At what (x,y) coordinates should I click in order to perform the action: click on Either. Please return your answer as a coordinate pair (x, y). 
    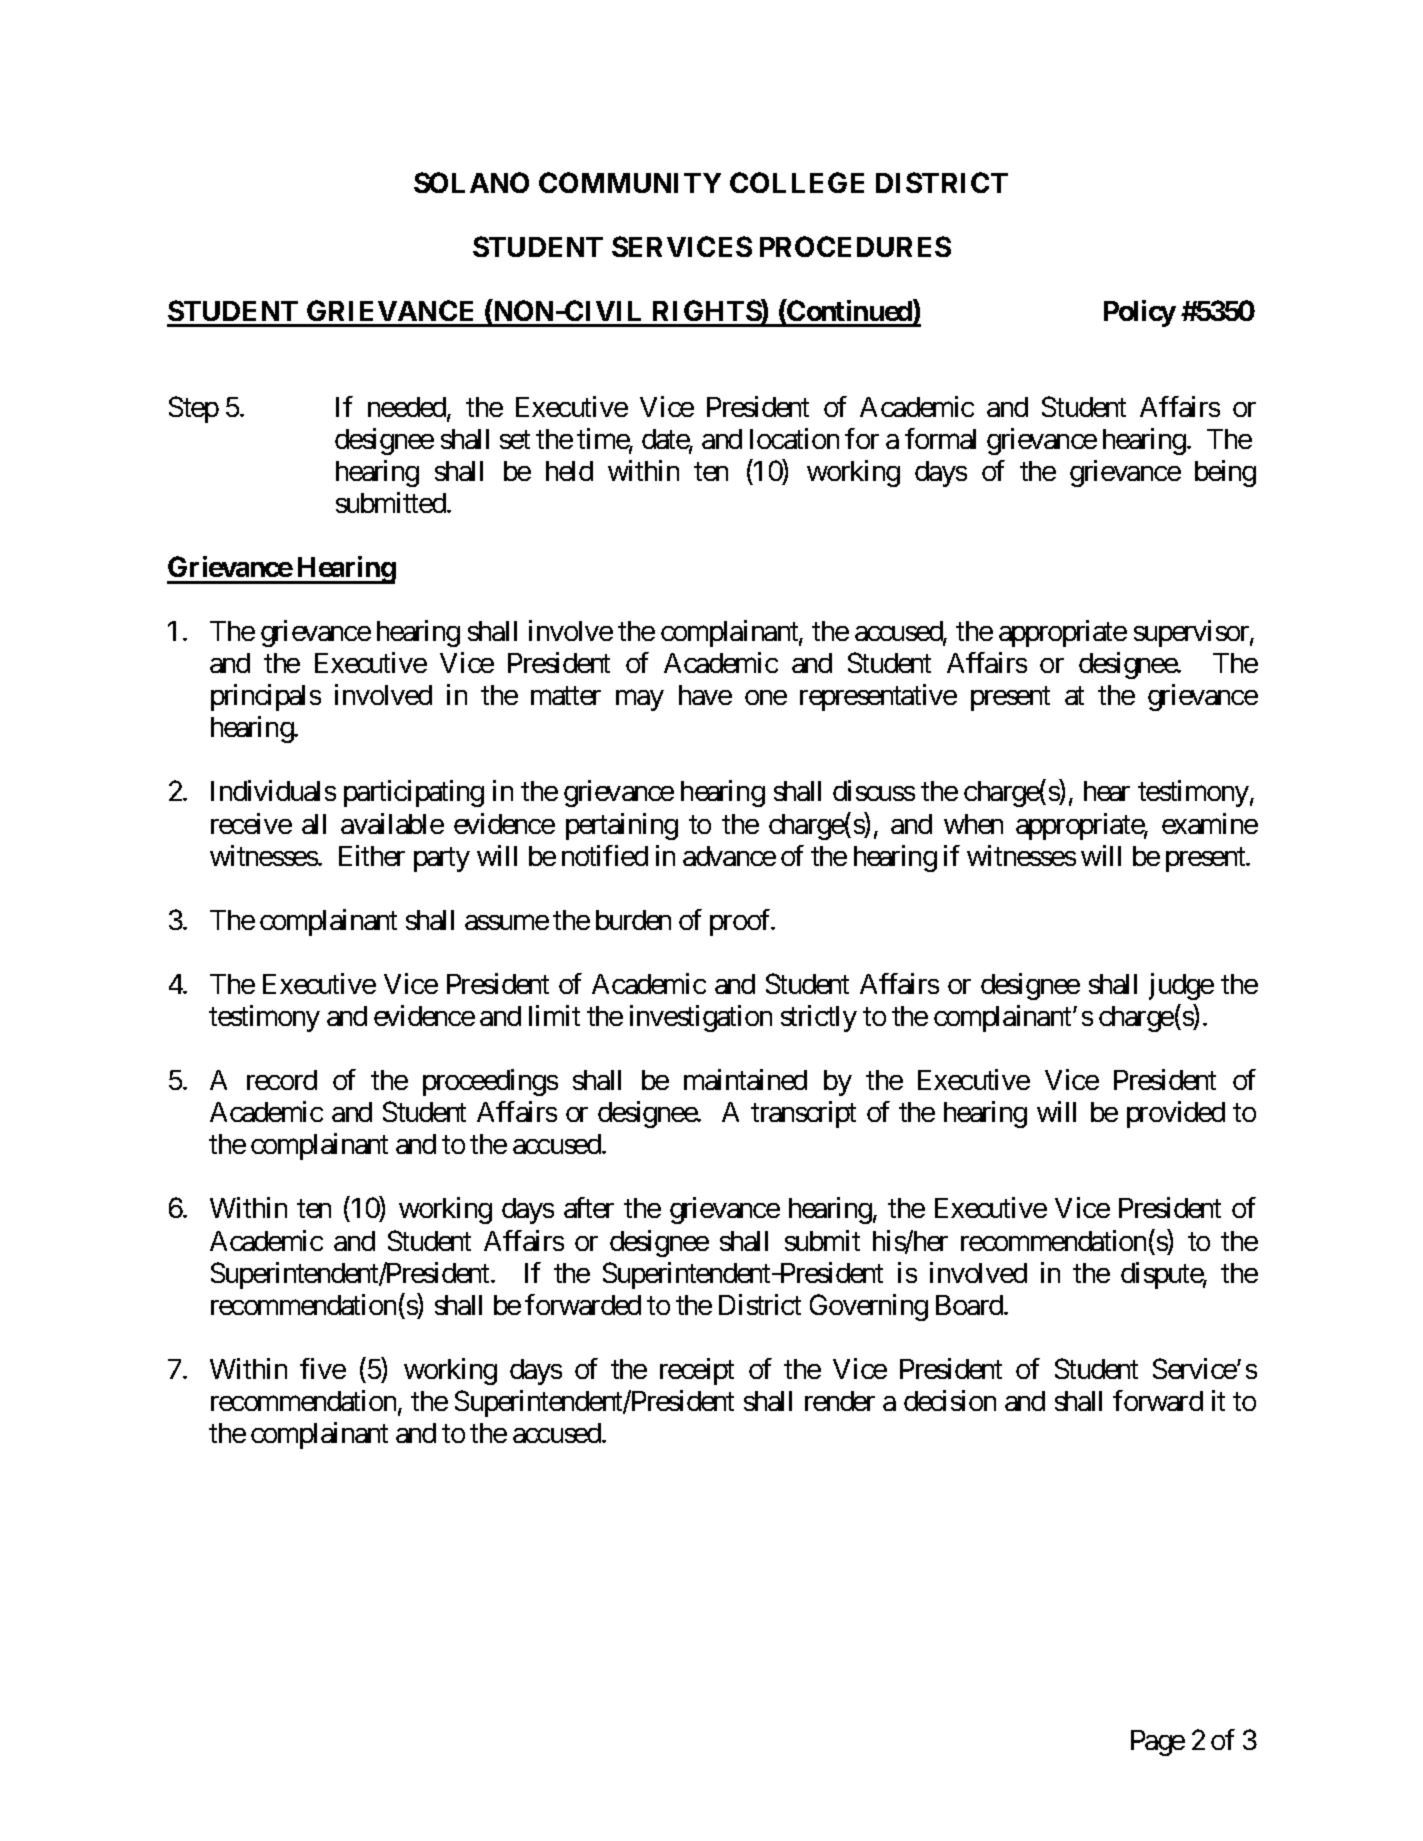
    Looking at the image, I should click on (372, 855).
